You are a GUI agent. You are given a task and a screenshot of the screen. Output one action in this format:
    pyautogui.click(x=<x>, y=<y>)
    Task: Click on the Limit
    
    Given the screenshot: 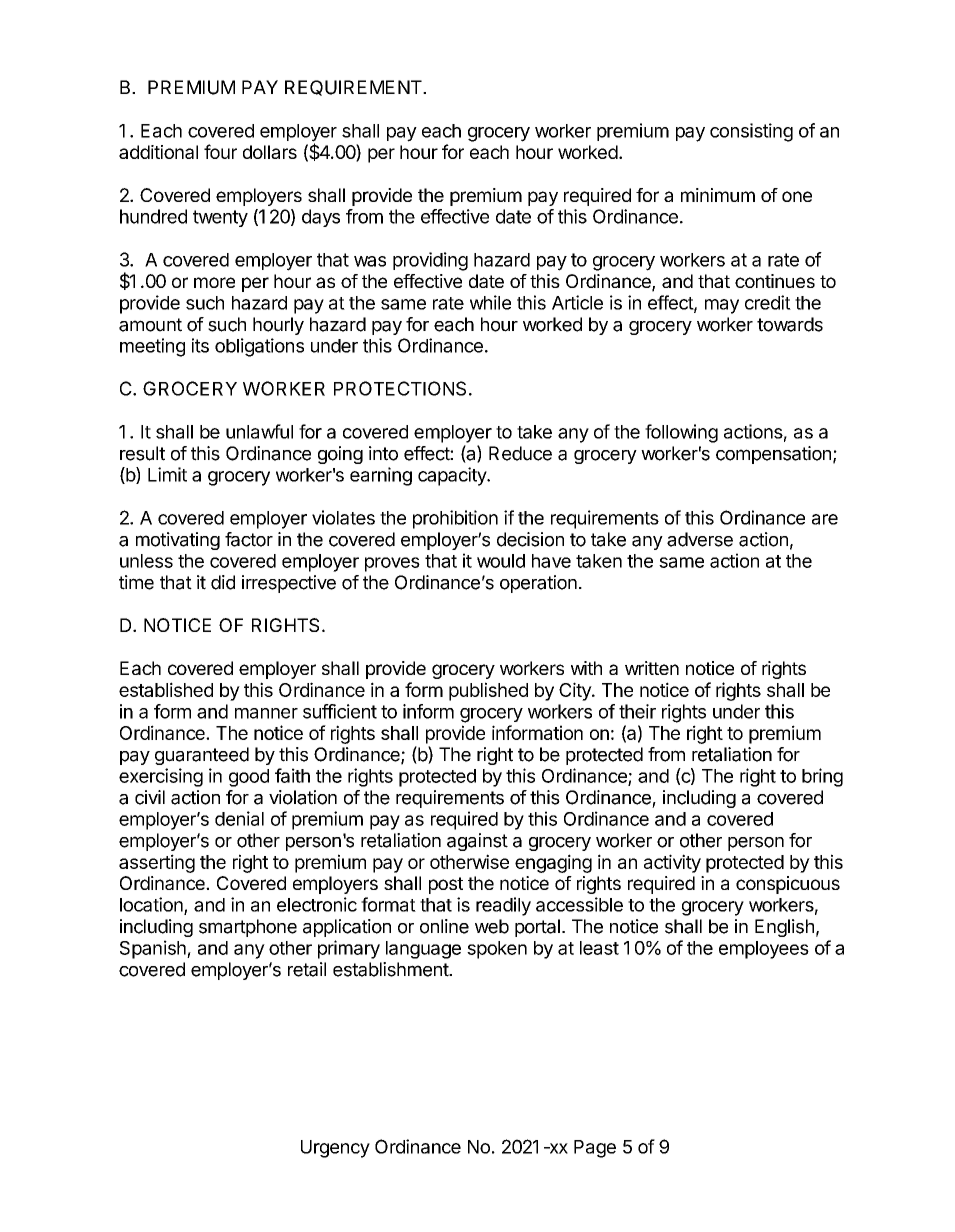 What is the action you would take?
    pyautogui.click(x=167, y=474)
